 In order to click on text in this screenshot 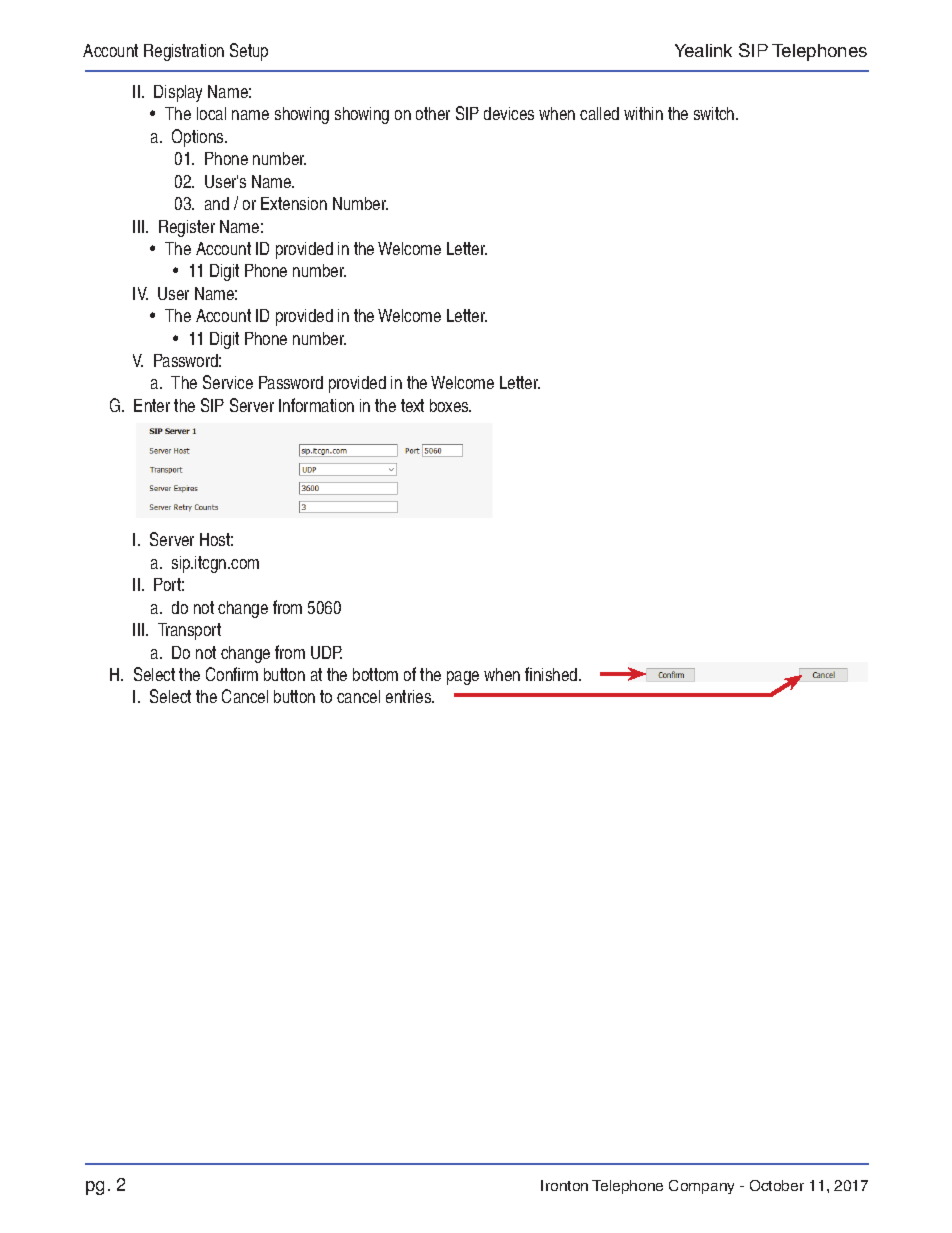, I will do `click(412, 405)`.
